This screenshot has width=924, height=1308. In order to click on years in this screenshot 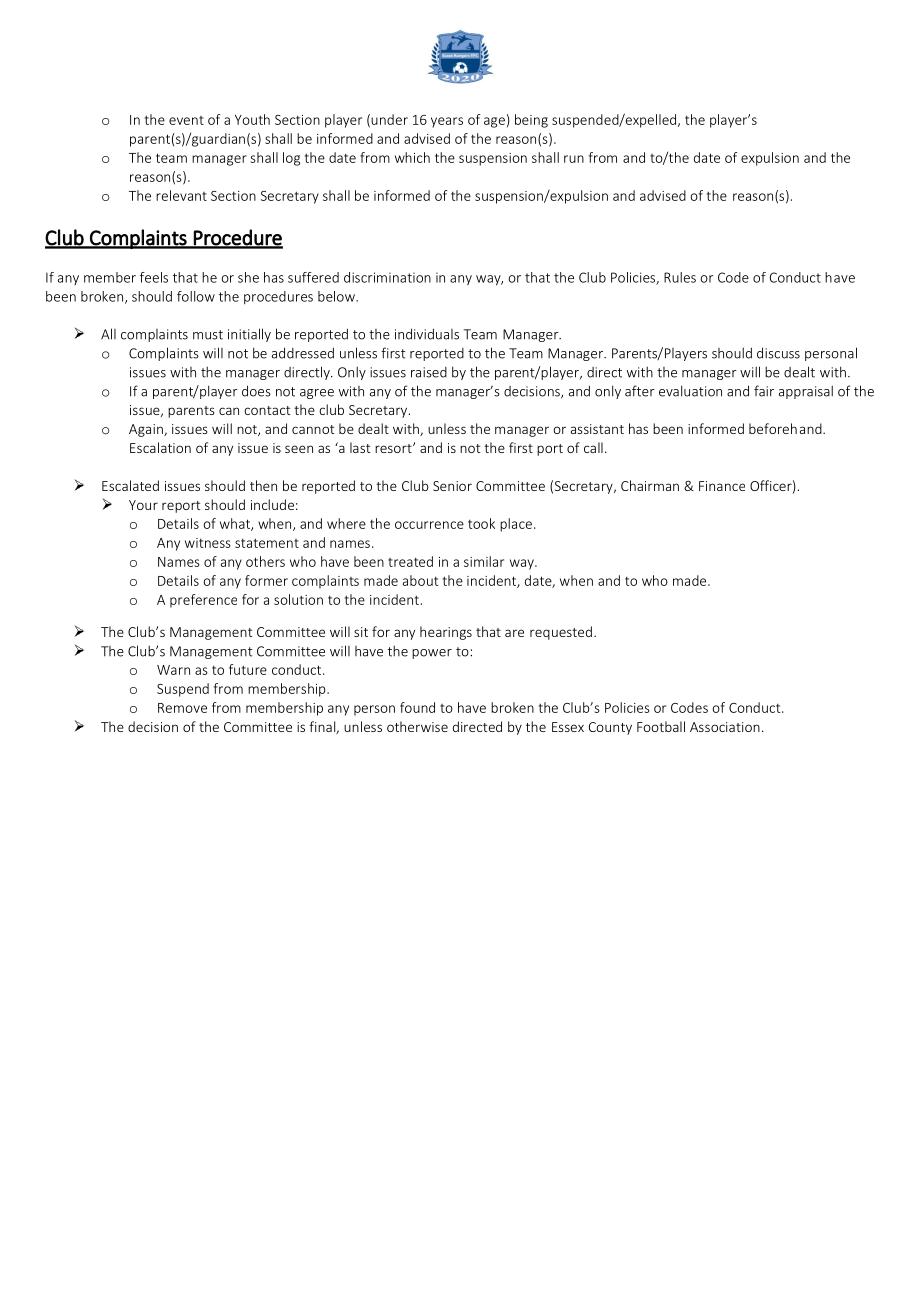, I will do `click(447, 122)`.
